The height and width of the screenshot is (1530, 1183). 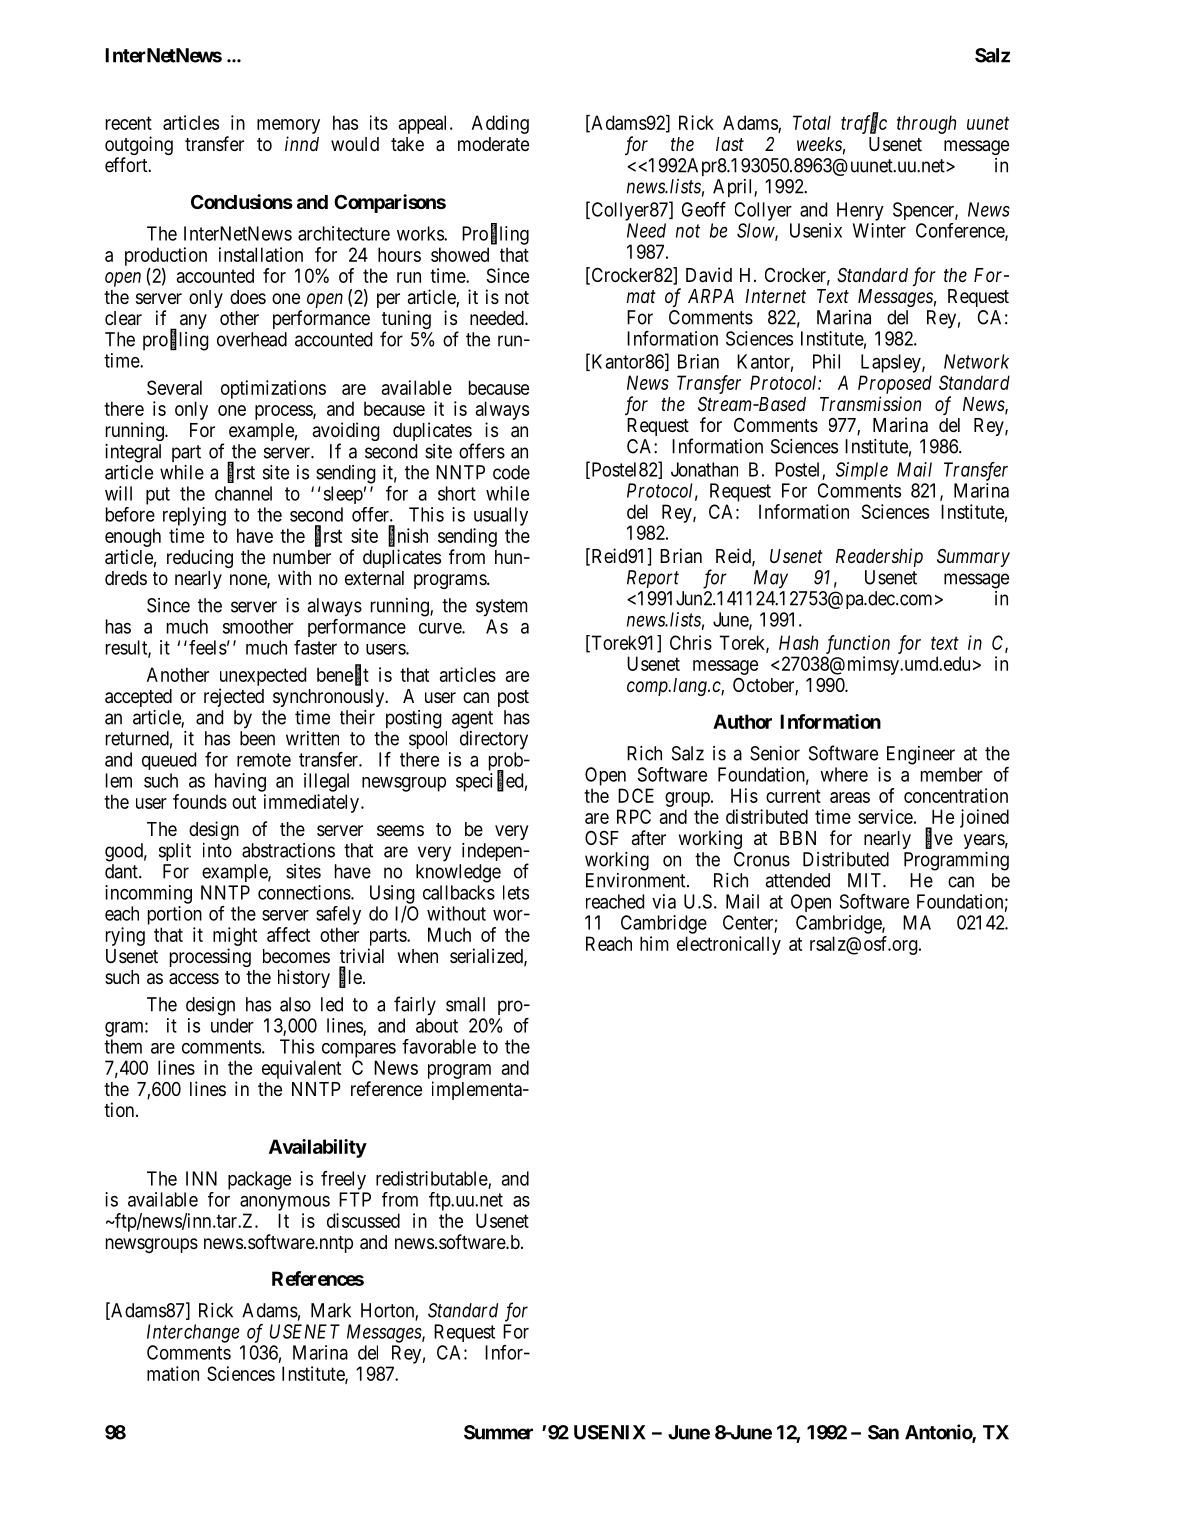 I want to click on having, so click(x=240, y=782).
